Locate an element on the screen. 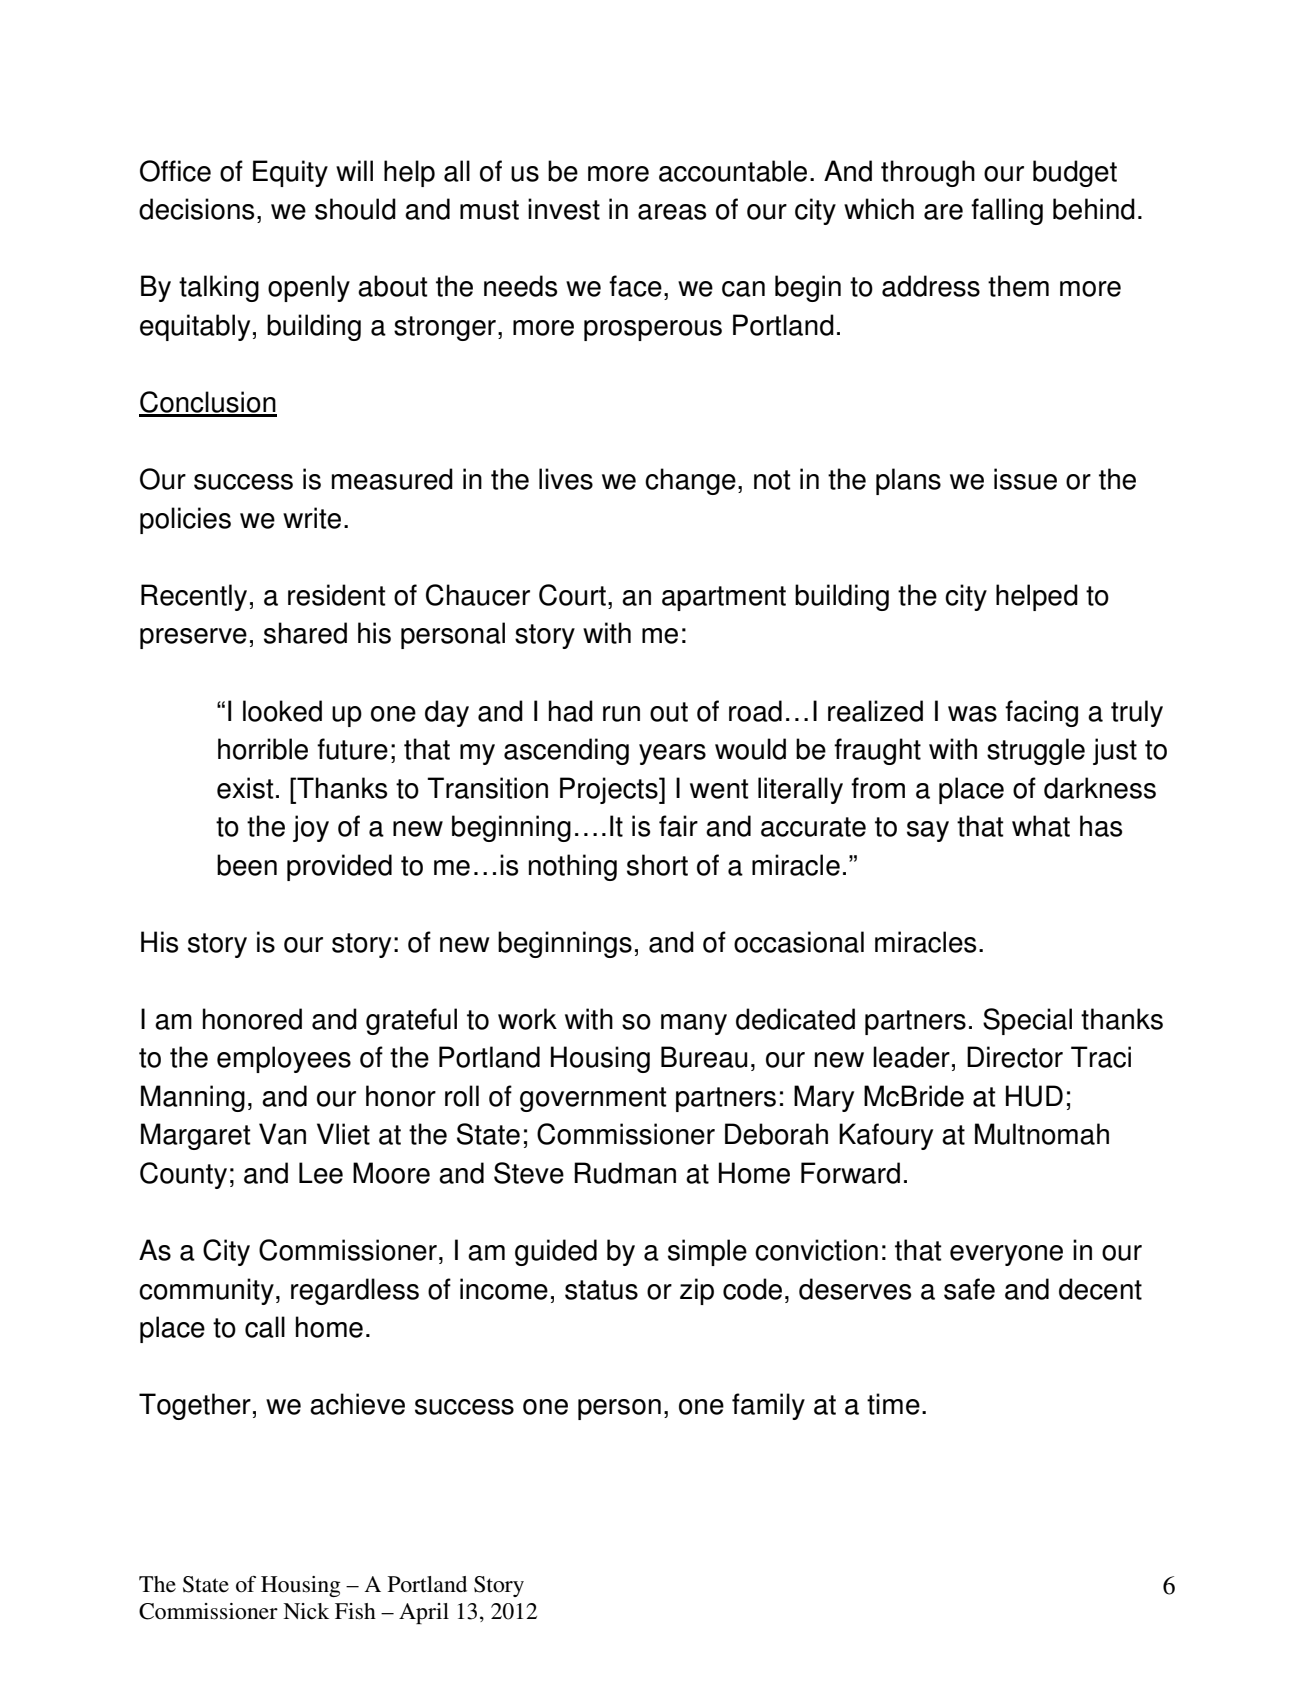  Nick is located at coordinates (306, 1611).
